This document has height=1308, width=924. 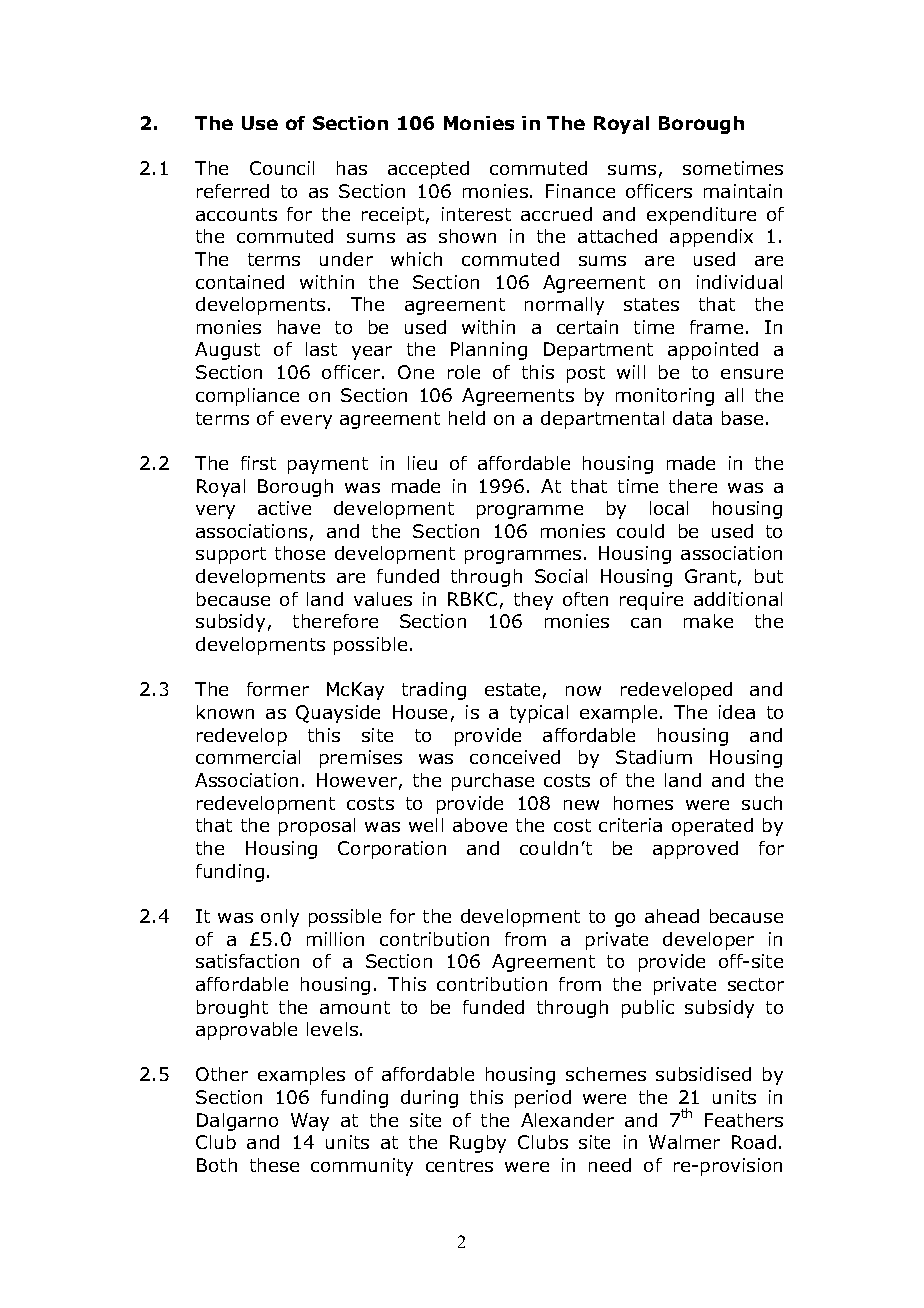 I want to click on interest, so click(x=476, y=214).
